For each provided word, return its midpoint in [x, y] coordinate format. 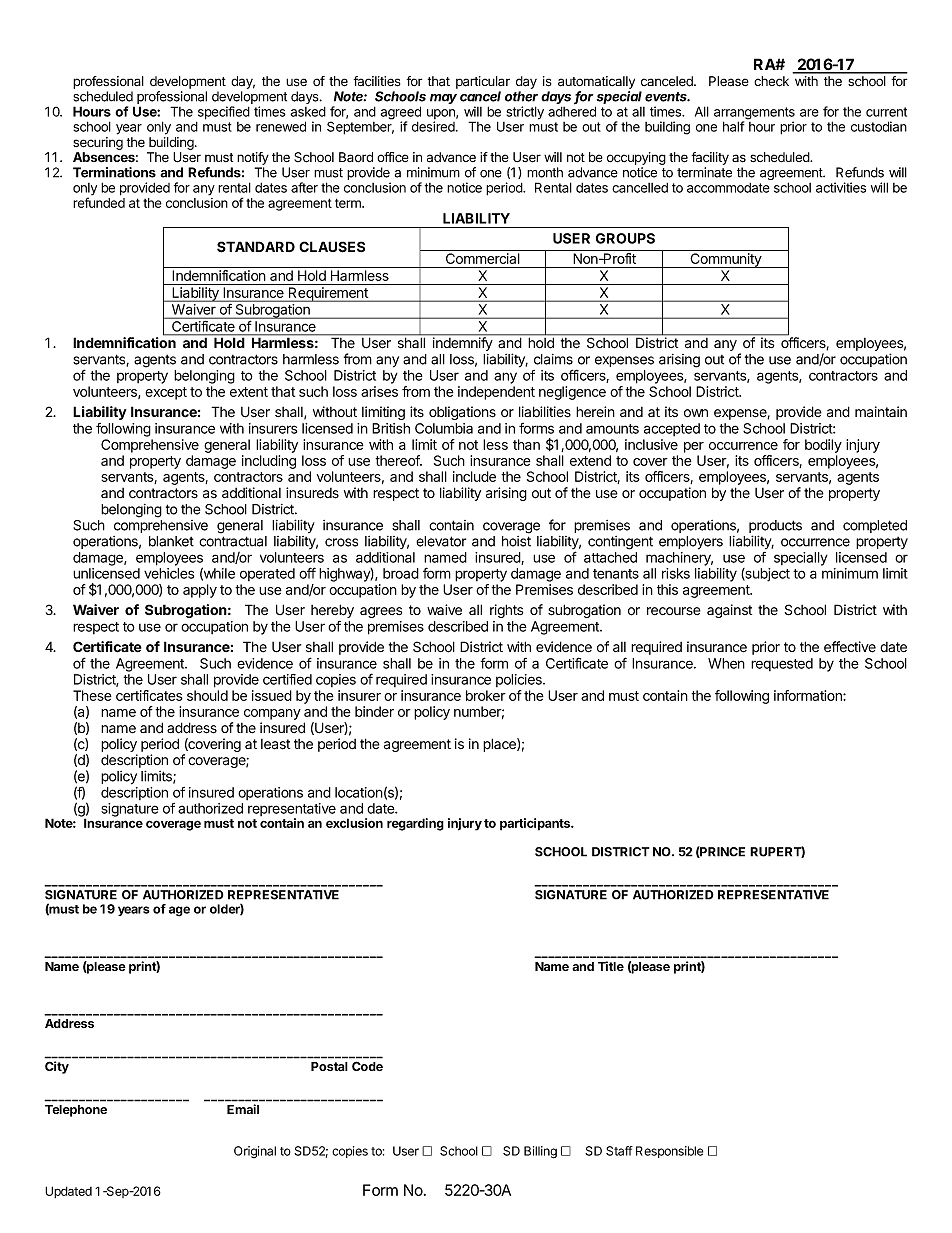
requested [782, 664]
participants [536, 824]
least [275, 744]
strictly [525, 113]
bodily [823, 446]
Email [243, 1109]
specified [224, 113]
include [474, 476]
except [166, 393]
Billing [540, 1152]
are [809, 113]
